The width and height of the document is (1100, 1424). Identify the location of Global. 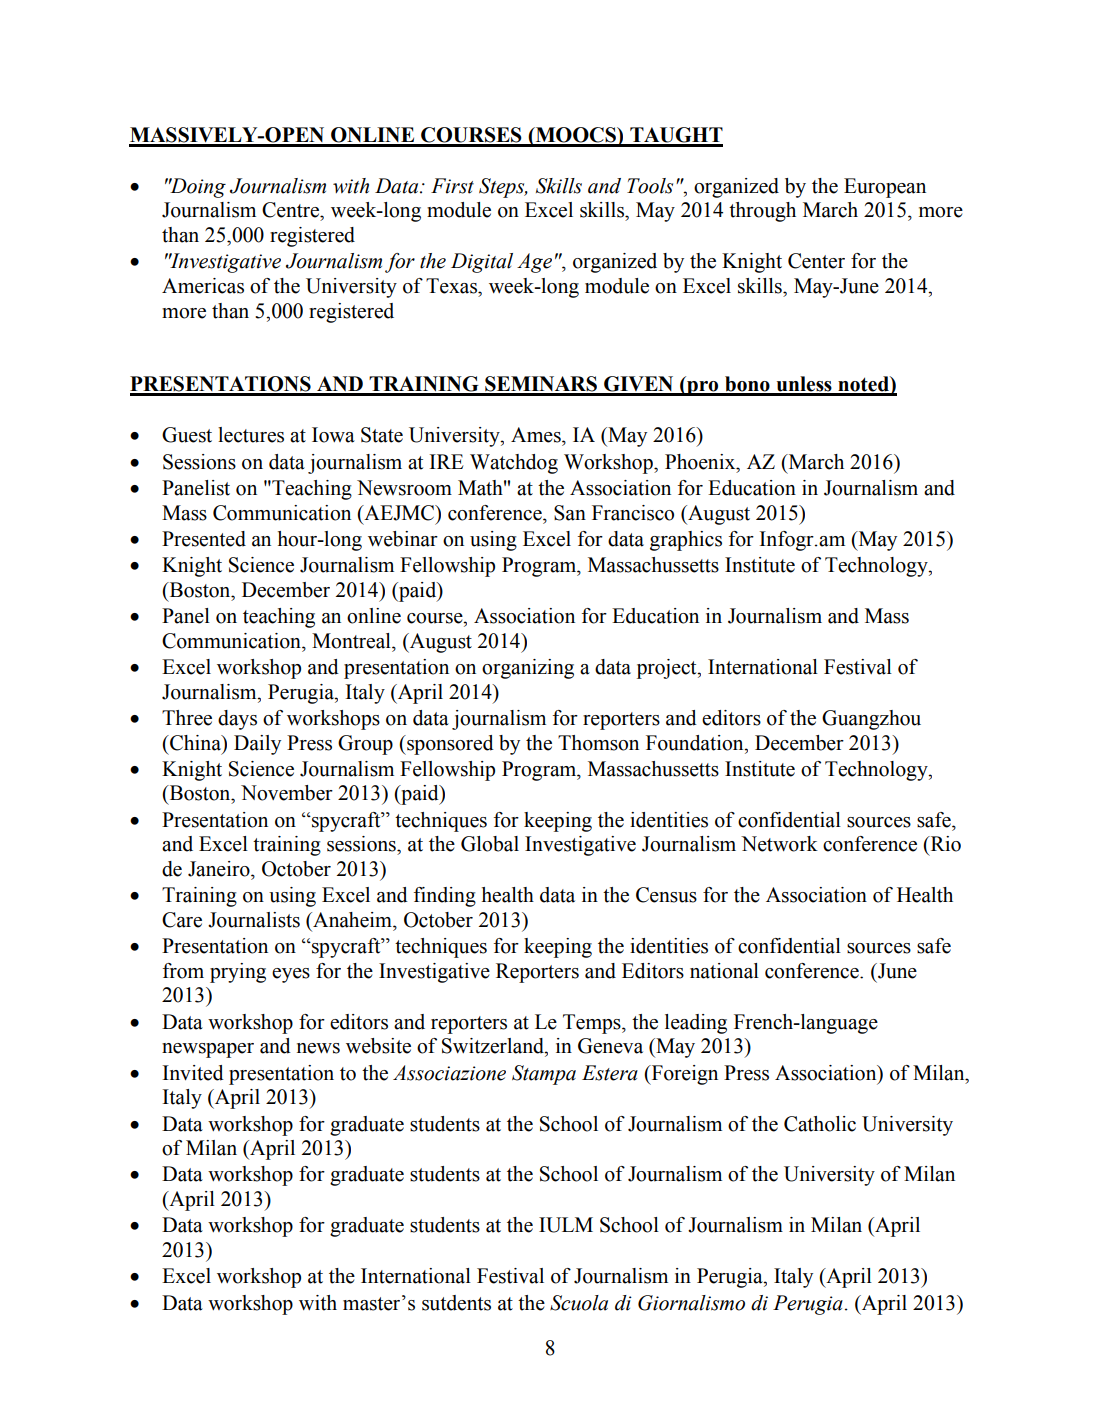
(490, 844).
